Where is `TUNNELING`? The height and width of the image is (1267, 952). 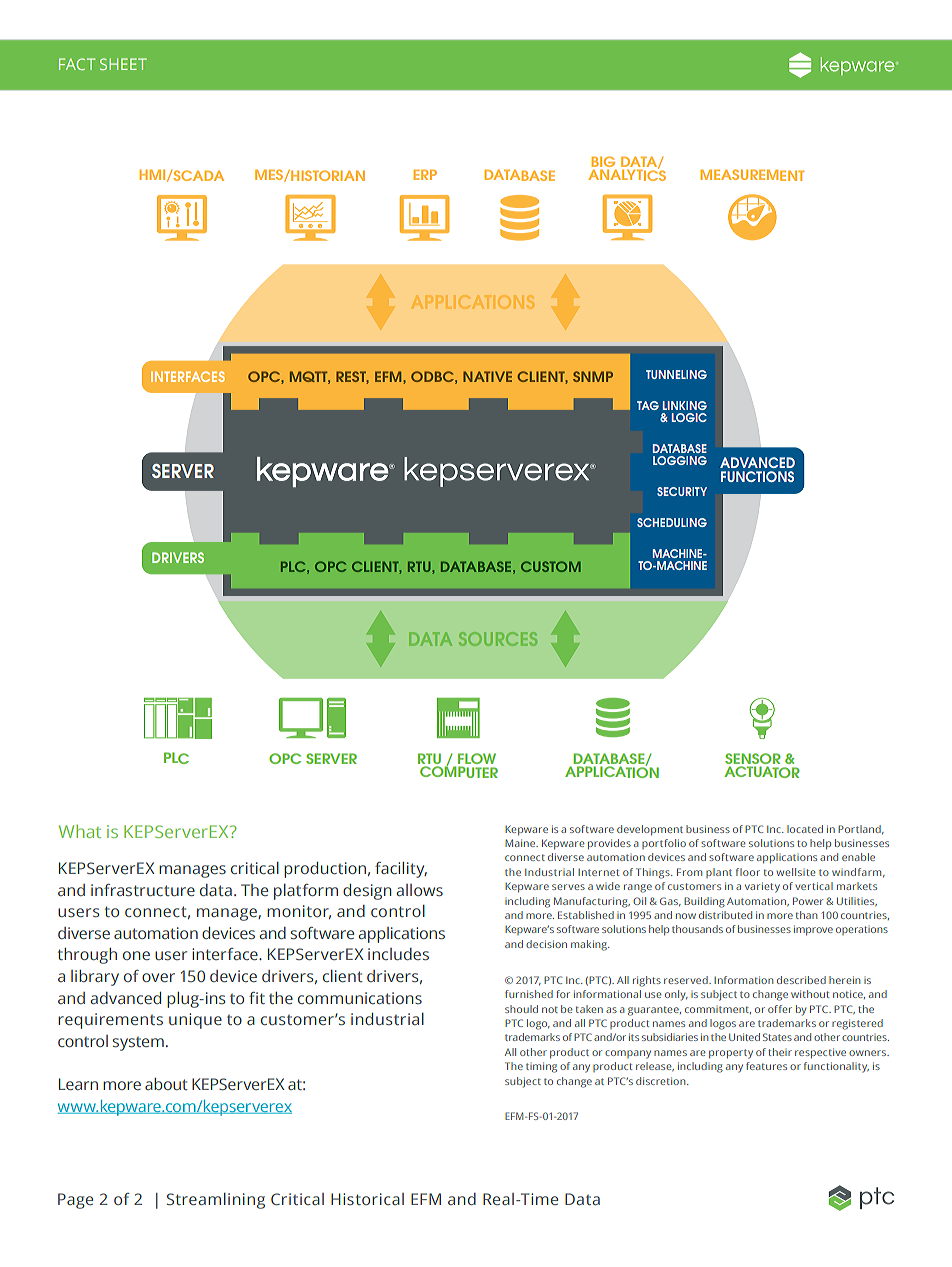 TUNNELING is located at coordinates (676, 374).
